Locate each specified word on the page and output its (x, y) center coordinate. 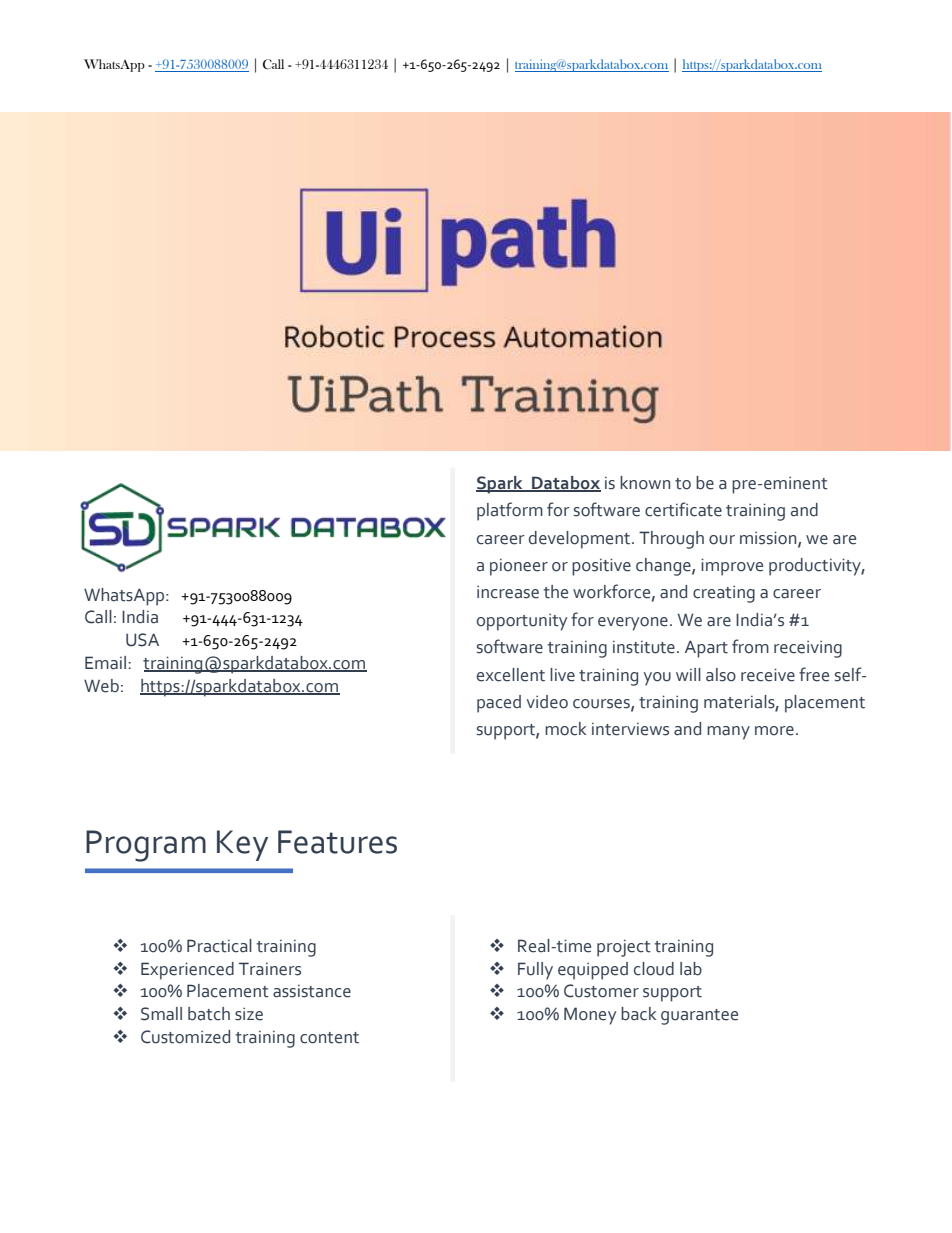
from (750, 646)
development (581, 540)
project (624, 948)
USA (142, 640)
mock (565, 729)
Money (590, 1016)
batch (209, 1014)
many (728, 733)
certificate (683, 509)
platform (510, 511)
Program (146, 846)
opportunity (522, 622)
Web (101, 686)
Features (337, 842)
